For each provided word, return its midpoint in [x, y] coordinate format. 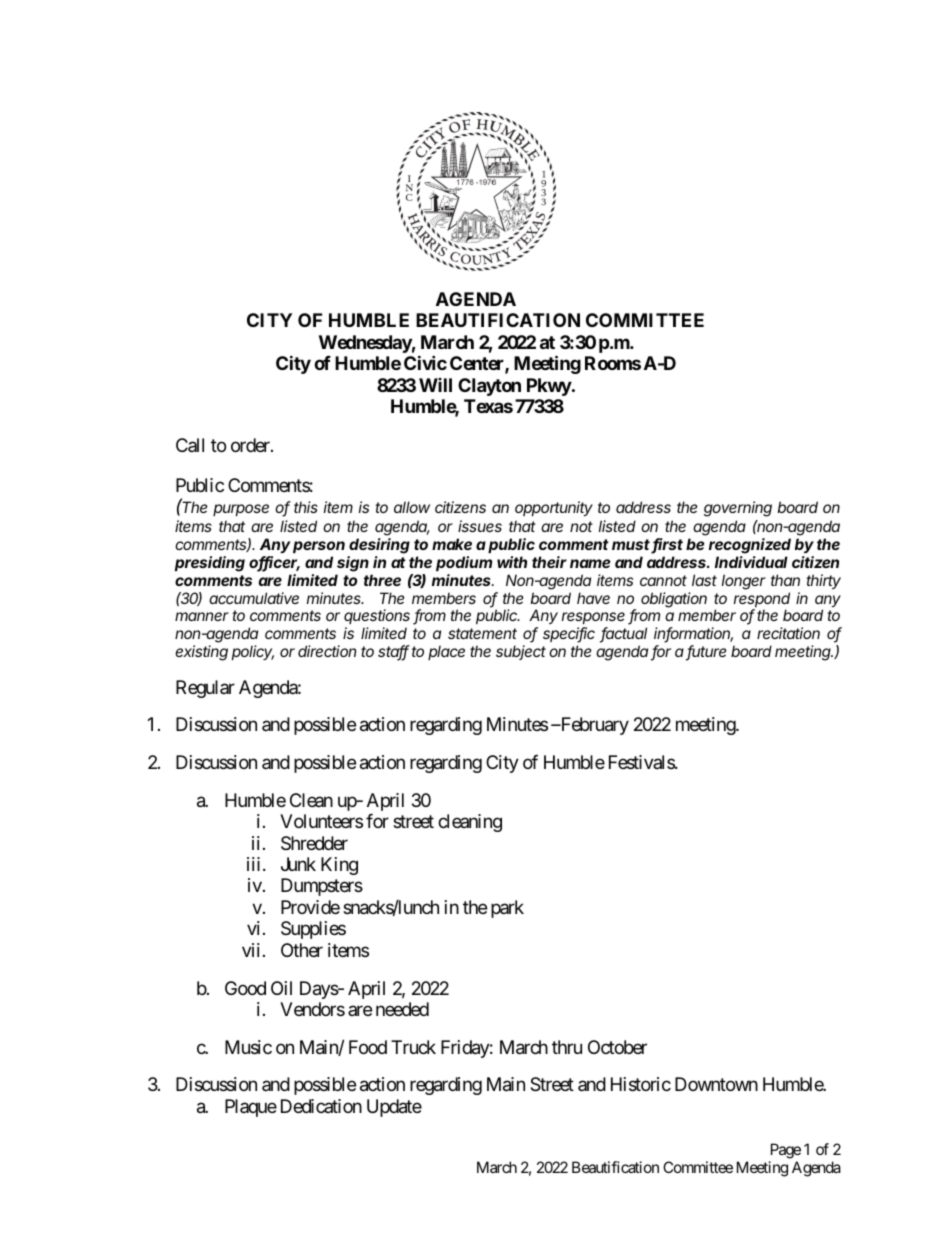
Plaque [251, 1108]
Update [394, 1108]
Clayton [489, 387]
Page [786, 1151]
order [251, 445]
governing [738, 509]
